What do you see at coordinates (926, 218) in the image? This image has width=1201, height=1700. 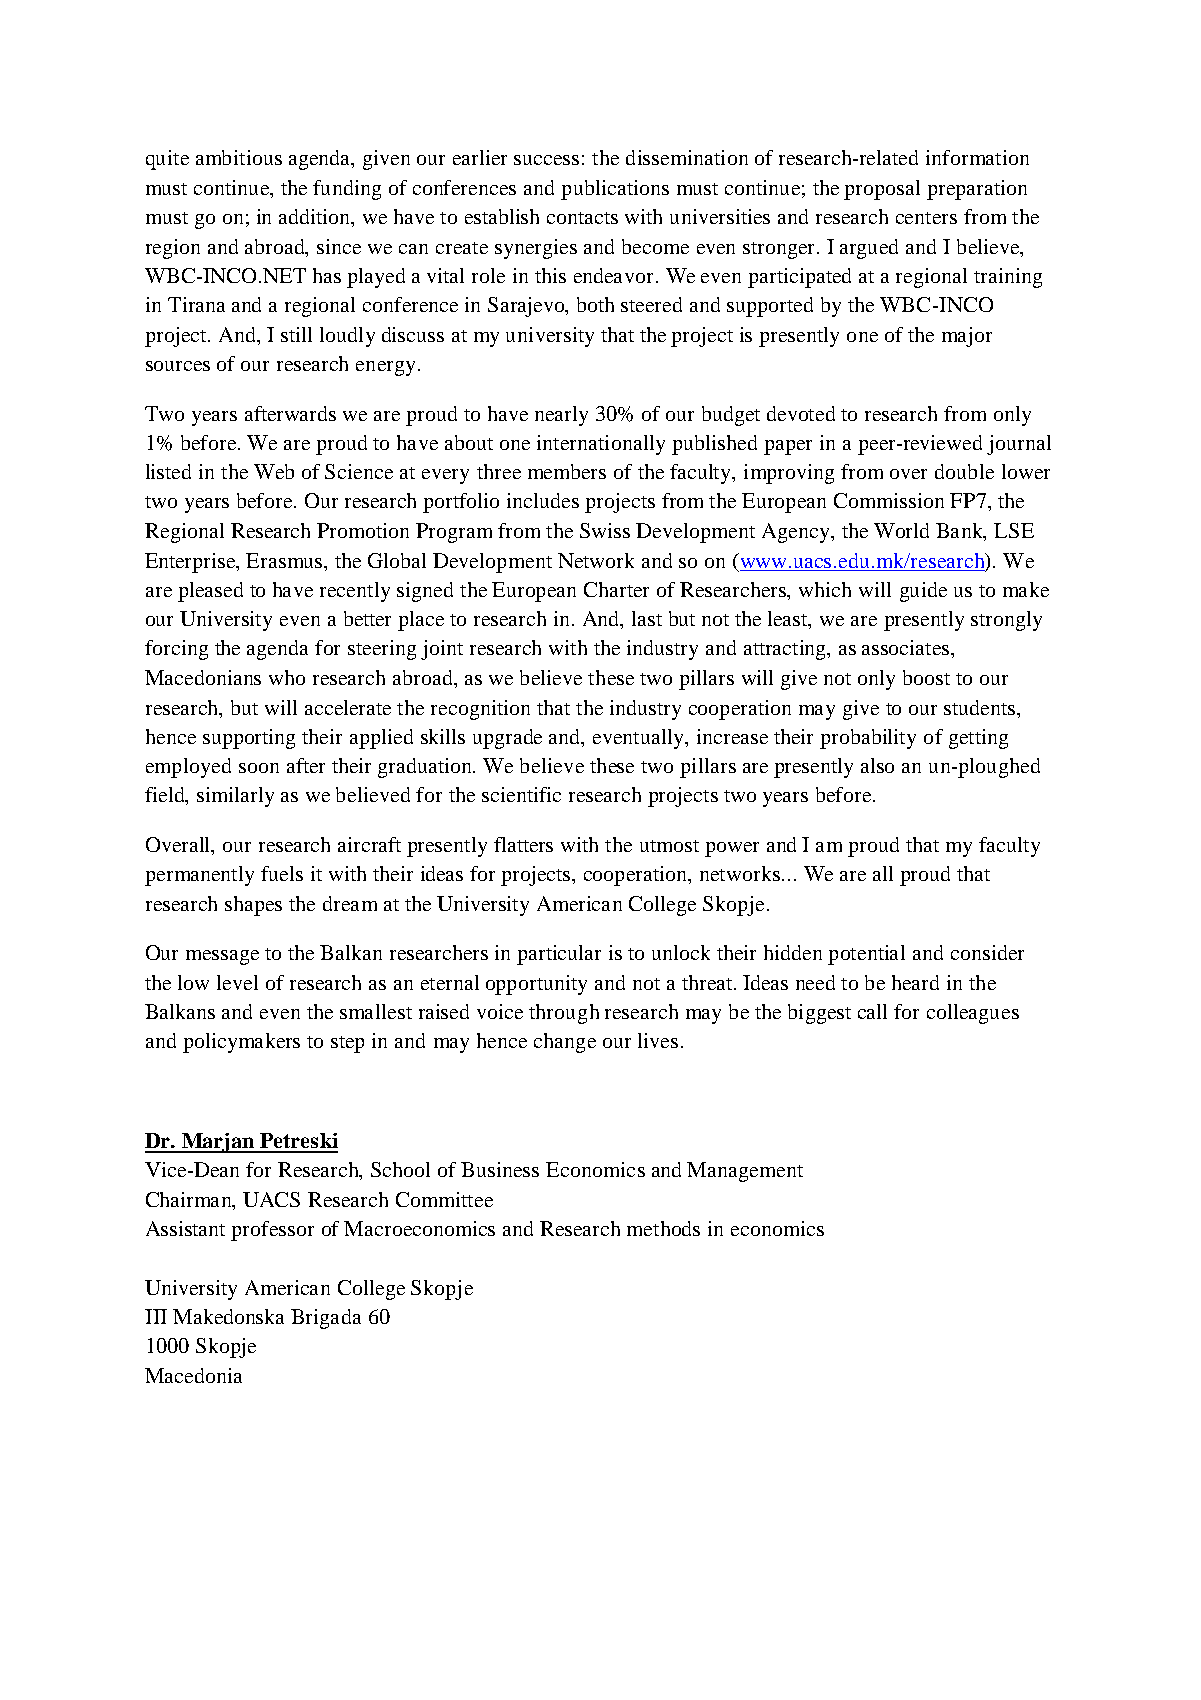 I see `centers` at bounding box center [926, 218].
